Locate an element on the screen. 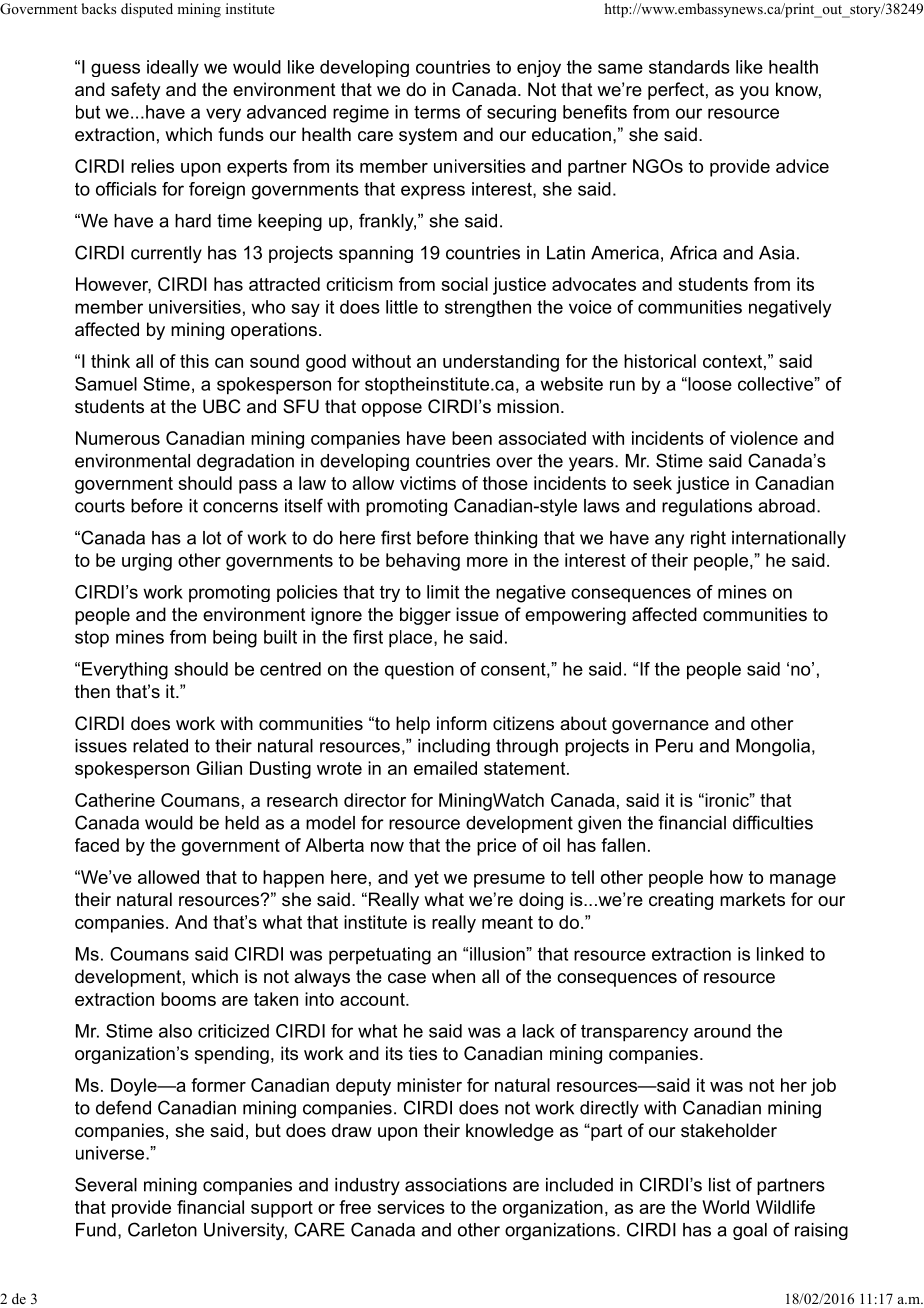 The image size is (924, 1308). ideally is located at coordinates (173, 68).
